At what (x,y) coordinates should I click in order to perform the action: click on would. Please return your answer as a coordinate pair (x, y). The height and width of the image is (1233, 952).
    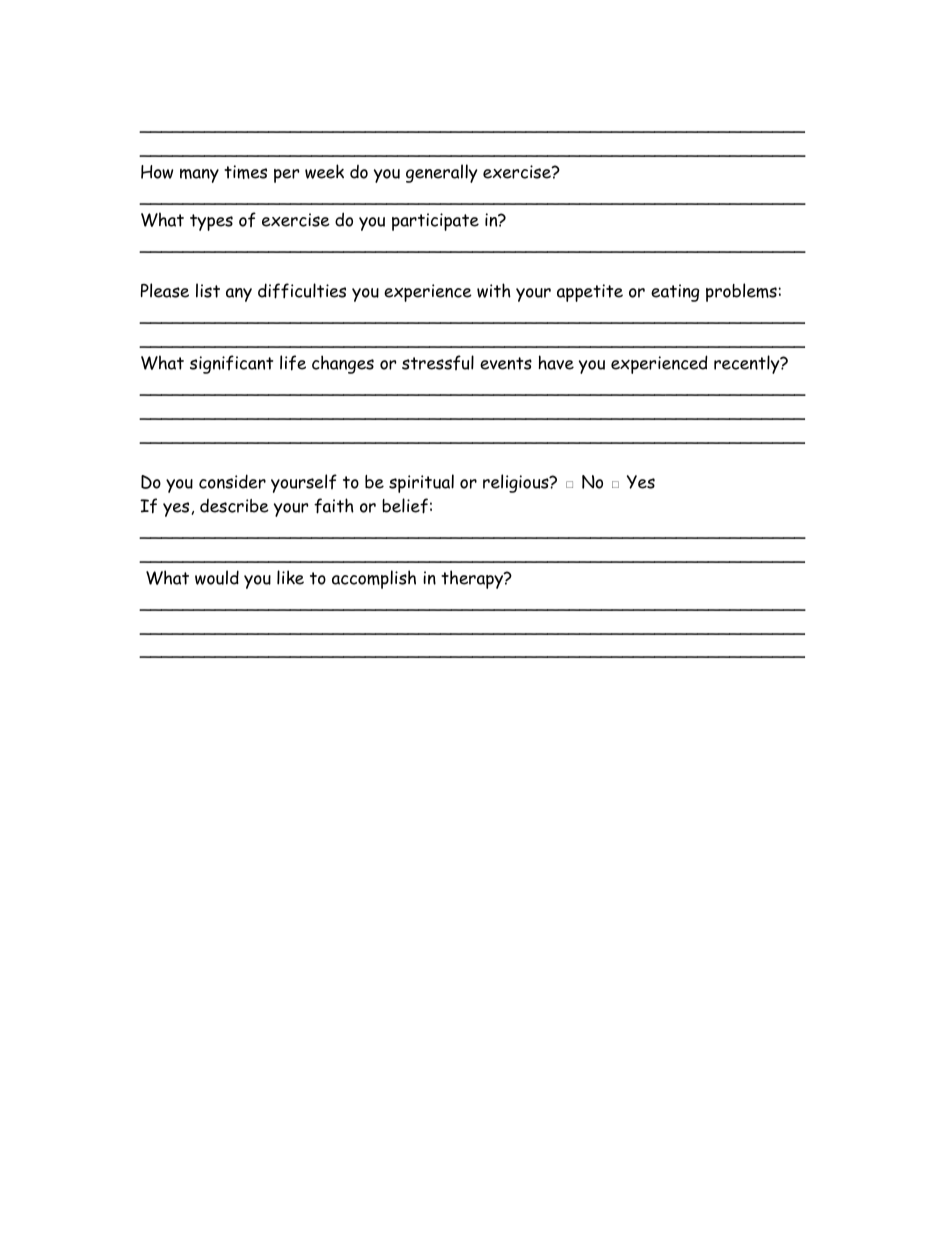
    Looking at the image, I should click on (217, 577).
